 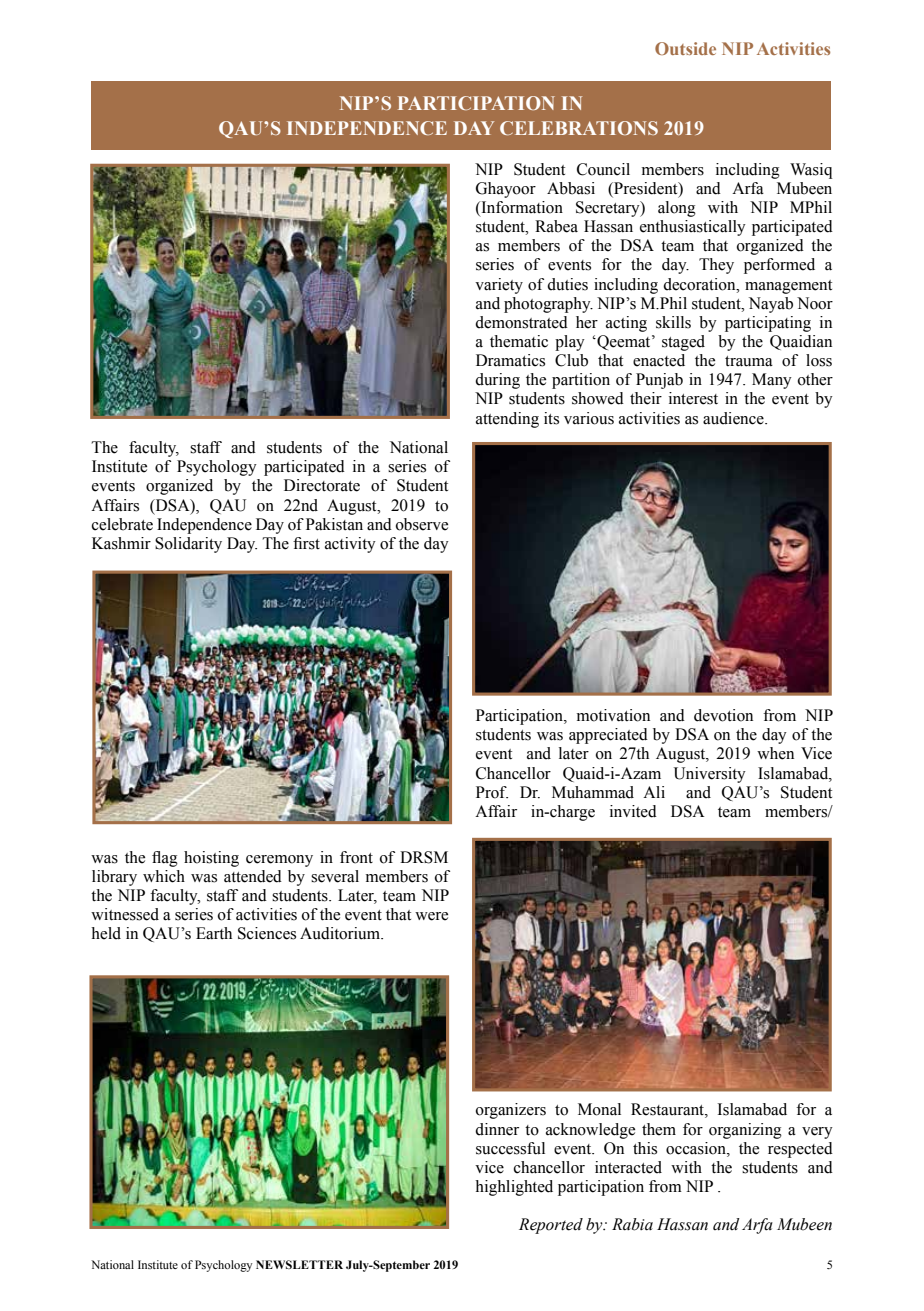 What do you see at coordinates (685, 48) in the page?
I see `Outside` at bounding box center [685, 48].
